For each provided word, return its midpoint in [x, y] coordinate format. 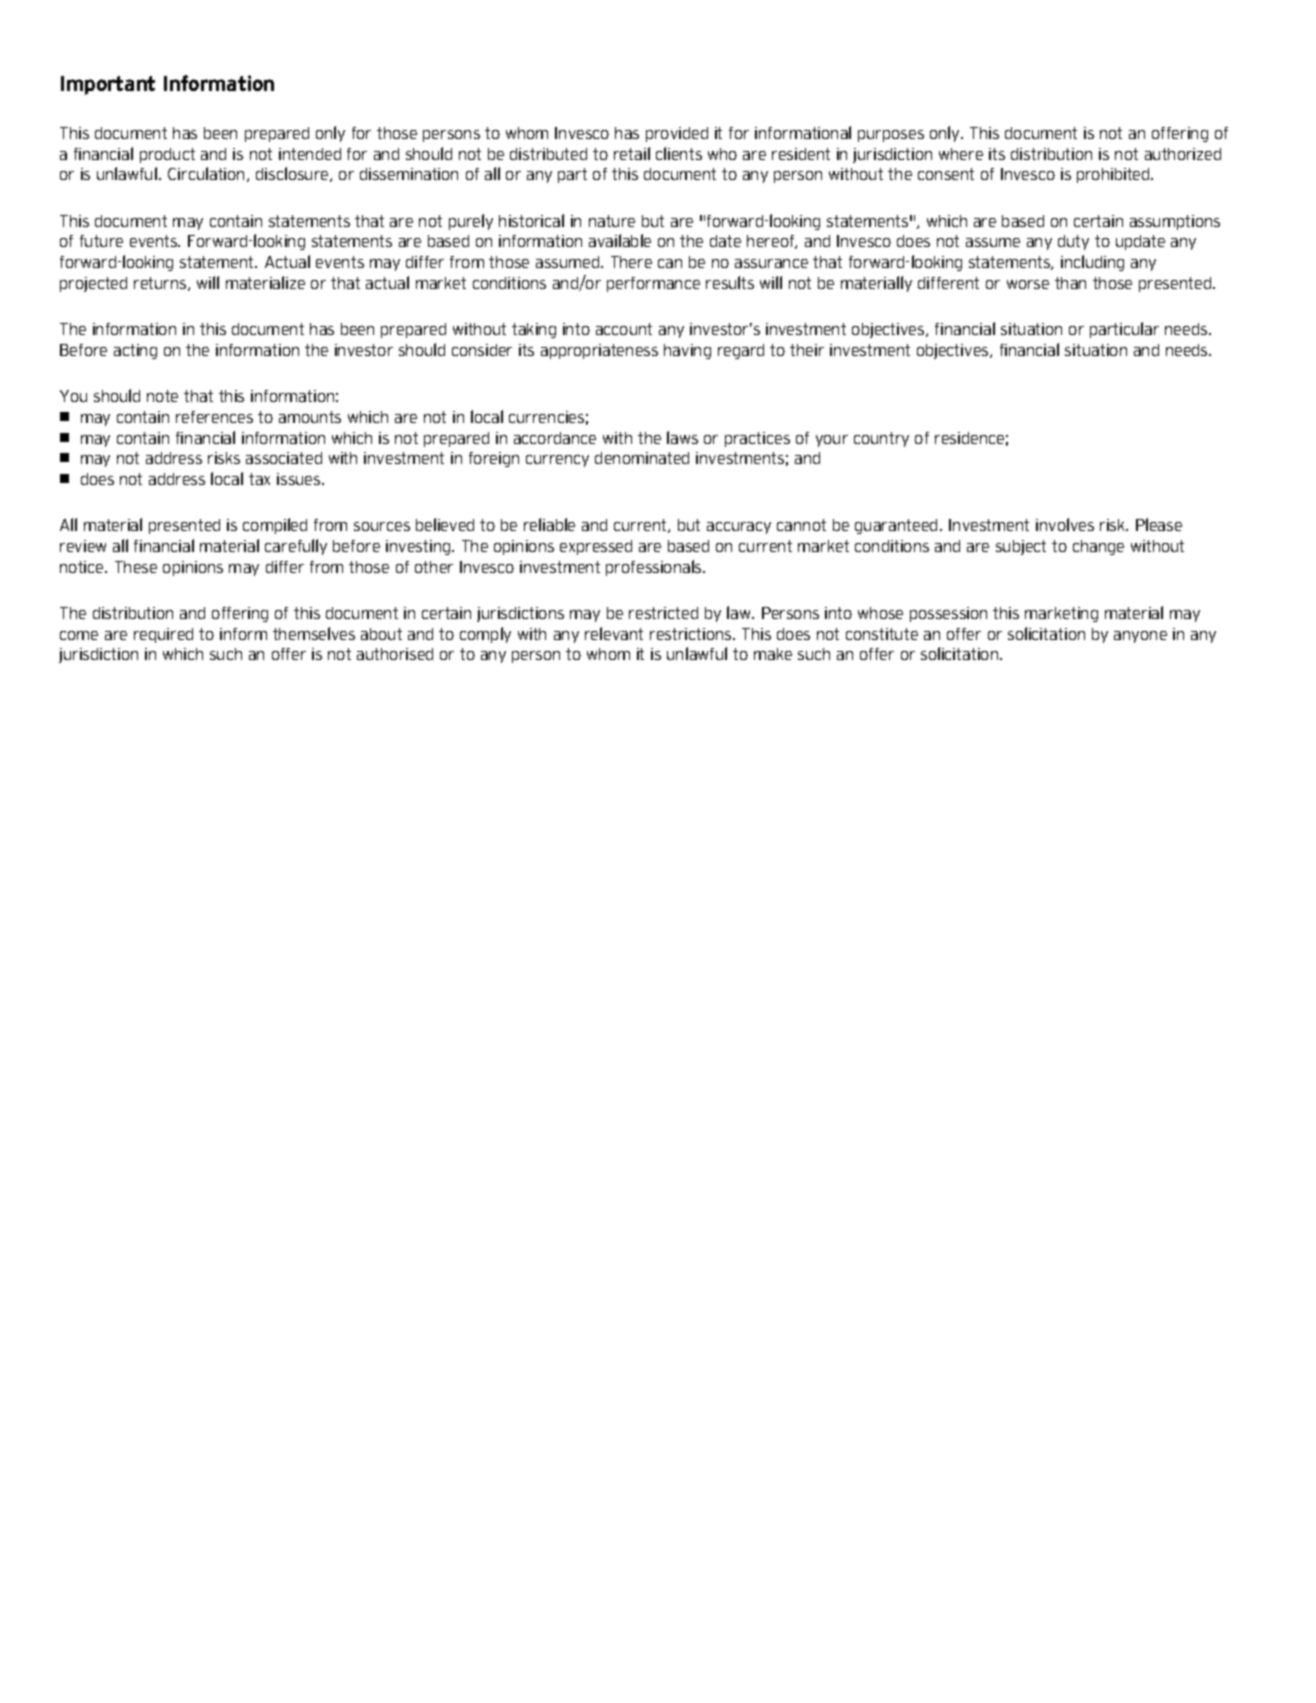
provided [677, 134]
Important [108, 85]
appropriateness [599, 351]
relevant [614, 633]
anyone [1140, 637]
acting [135, 351]
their [807, 350]
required [163, 635]
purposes [891, 136]
